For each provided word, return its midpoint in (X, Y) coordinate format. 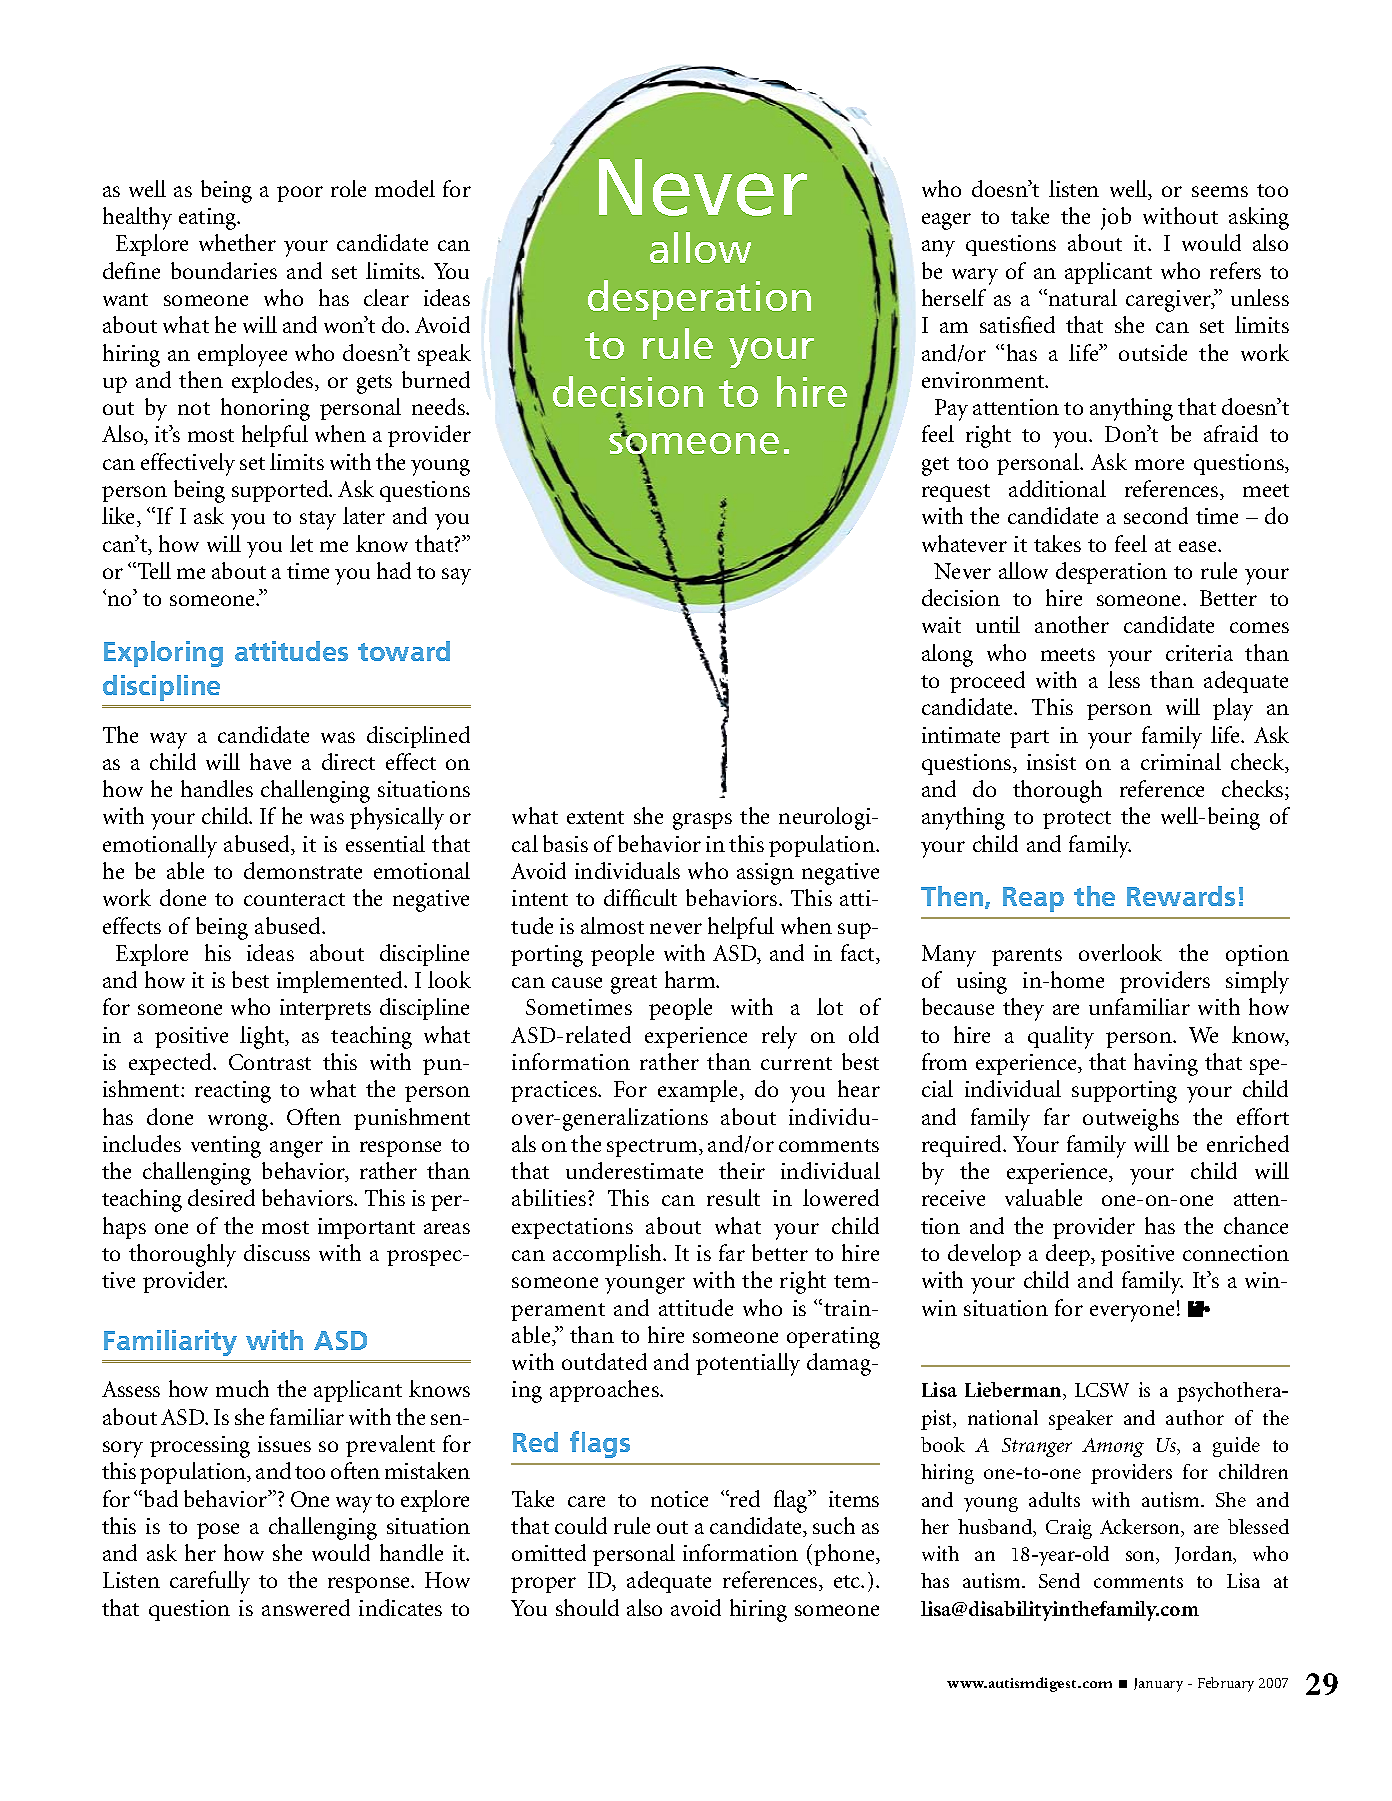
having (1166, 1064)
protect (1077, 820)
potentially (748, 1364)
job (1116, 218)
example (699, 1091)
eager (946, 221)
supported (281, 491)
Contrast (270, 1062)
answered (306, 1607)
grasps (702, 821)
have (270, 761)
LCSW (1102, 1390)
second (1156, 515)
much (242, 1388)
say (456, 576)
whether (237, 242)
